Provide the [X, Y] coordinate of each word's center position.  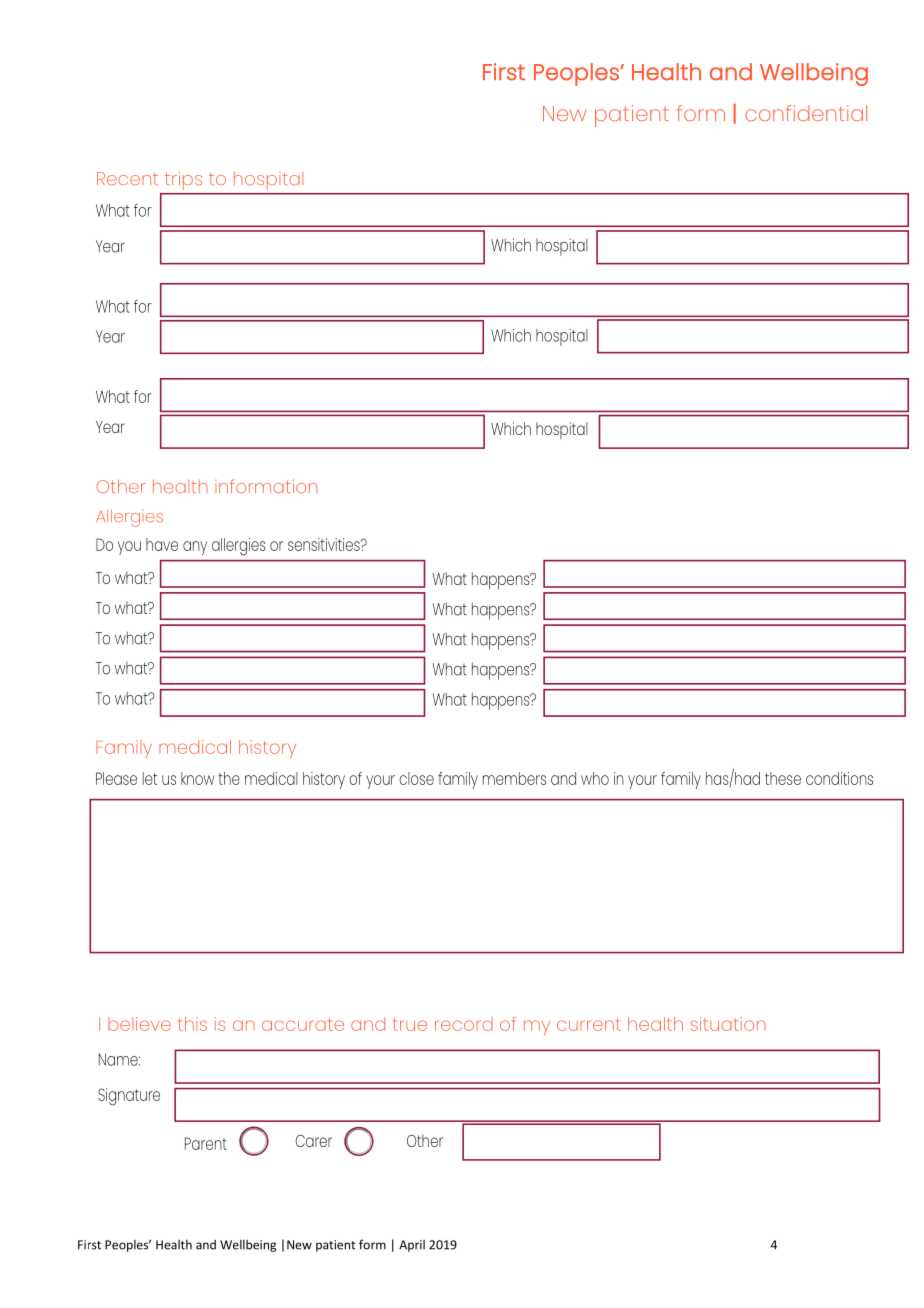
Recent [127, 178]
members [514, 778]
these [783, 778]
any [195, 548]
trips [183, 180]
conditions [839, 778]
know [197, 778]
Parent [206, 1143]
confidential [806, 113]
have [162, 544]
